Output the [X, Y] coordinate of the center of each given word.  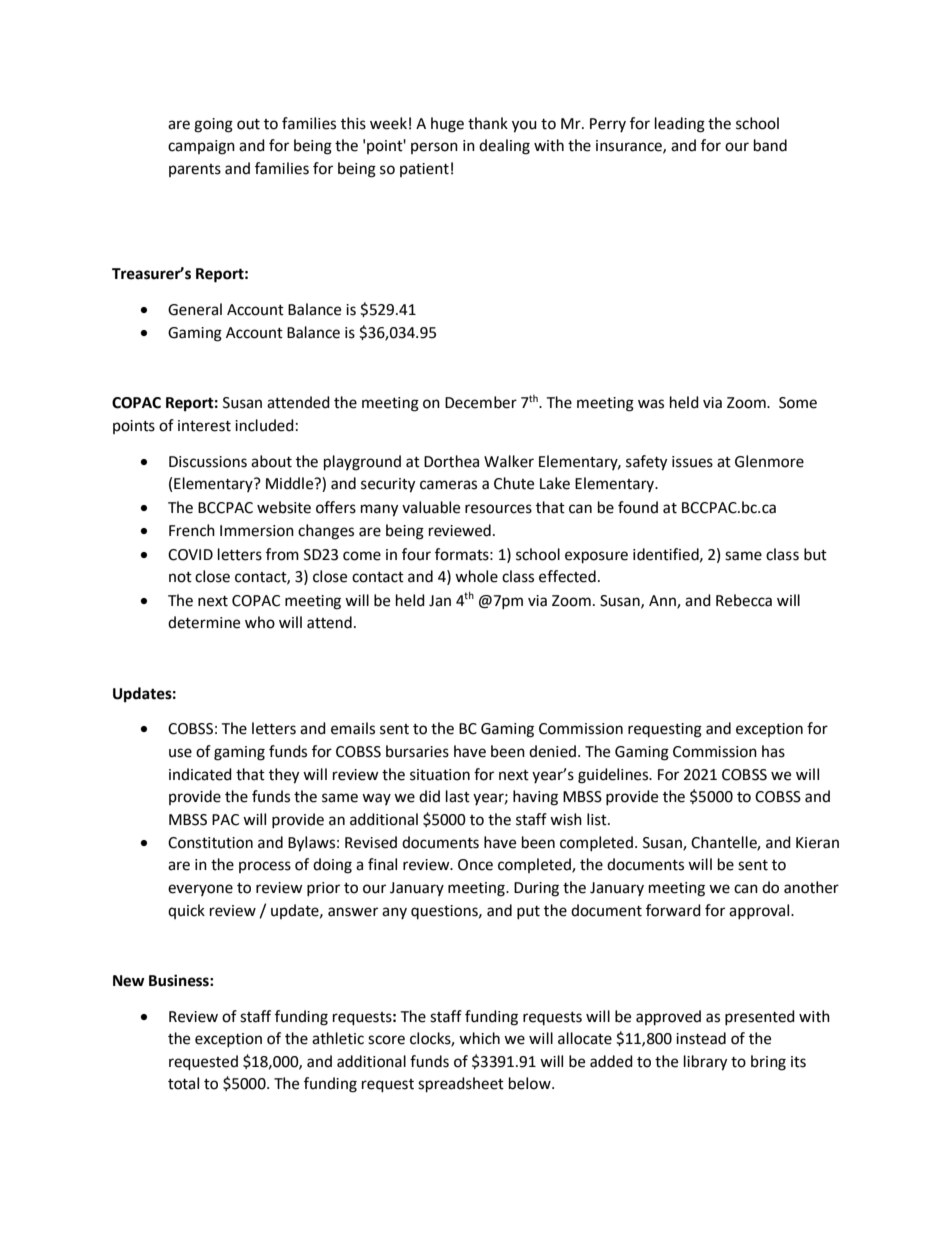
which [479, 1038]
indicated [200, 774]
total [183, 1083]
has [773, 751]
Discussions [208, 462]
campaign [201, 147]
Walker [509, 461]
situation [440, 775]
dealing [504, 147]
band [770, 145]
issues [692, 462]
